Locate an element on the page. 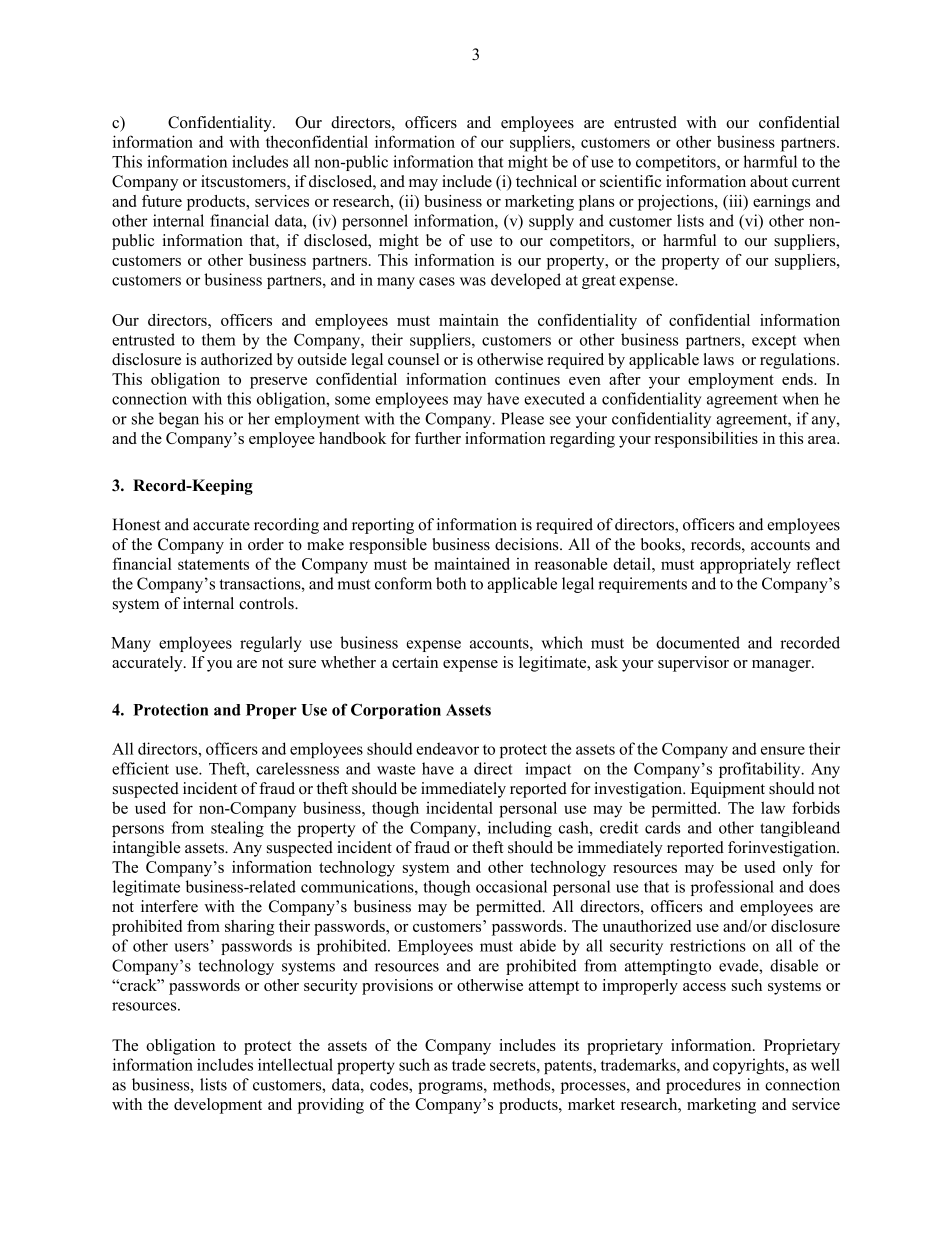  development is located at coordinates (218, 1106).
